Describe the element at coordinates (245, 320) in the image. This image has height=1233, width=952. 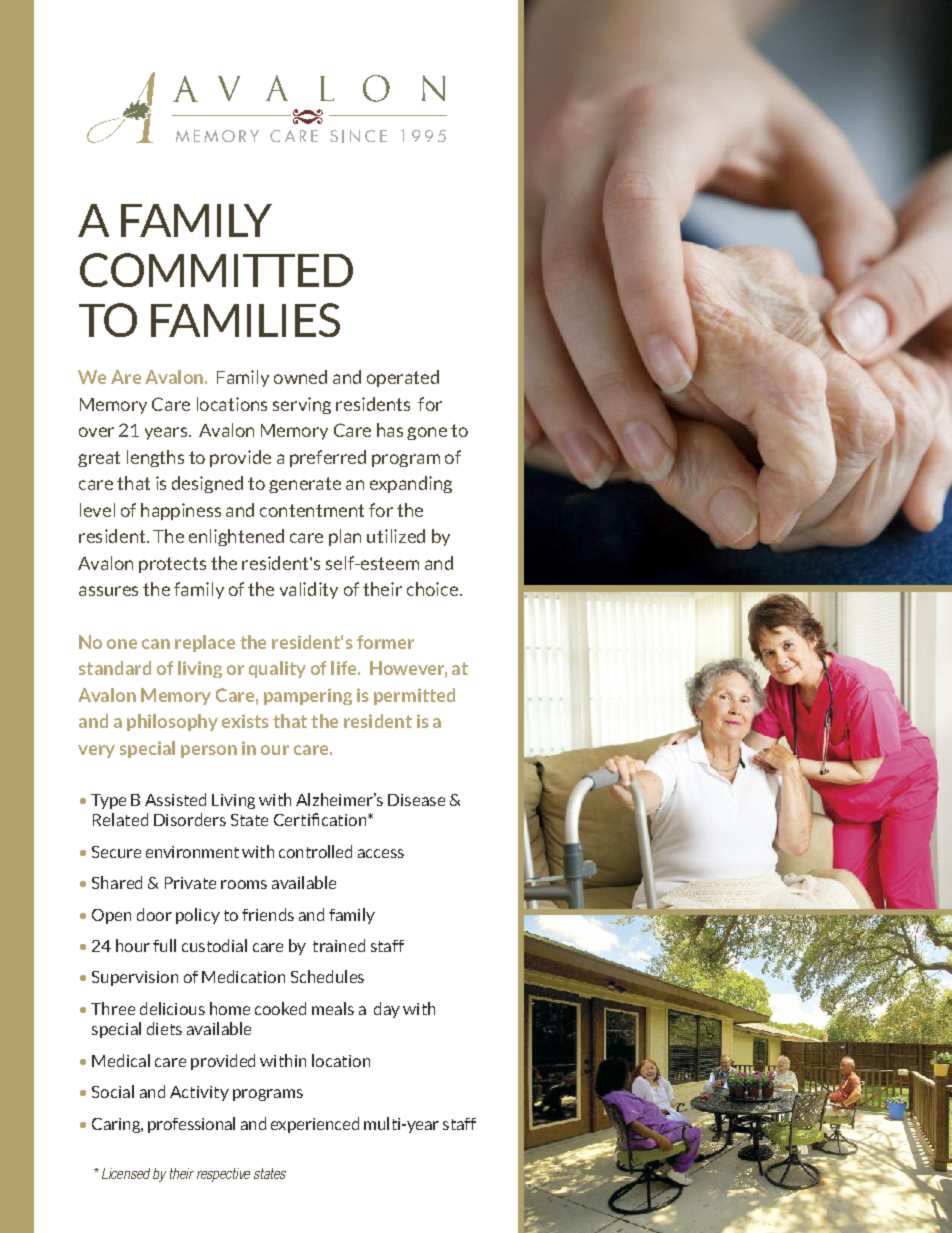
I see `FAMILIES` at that location.
